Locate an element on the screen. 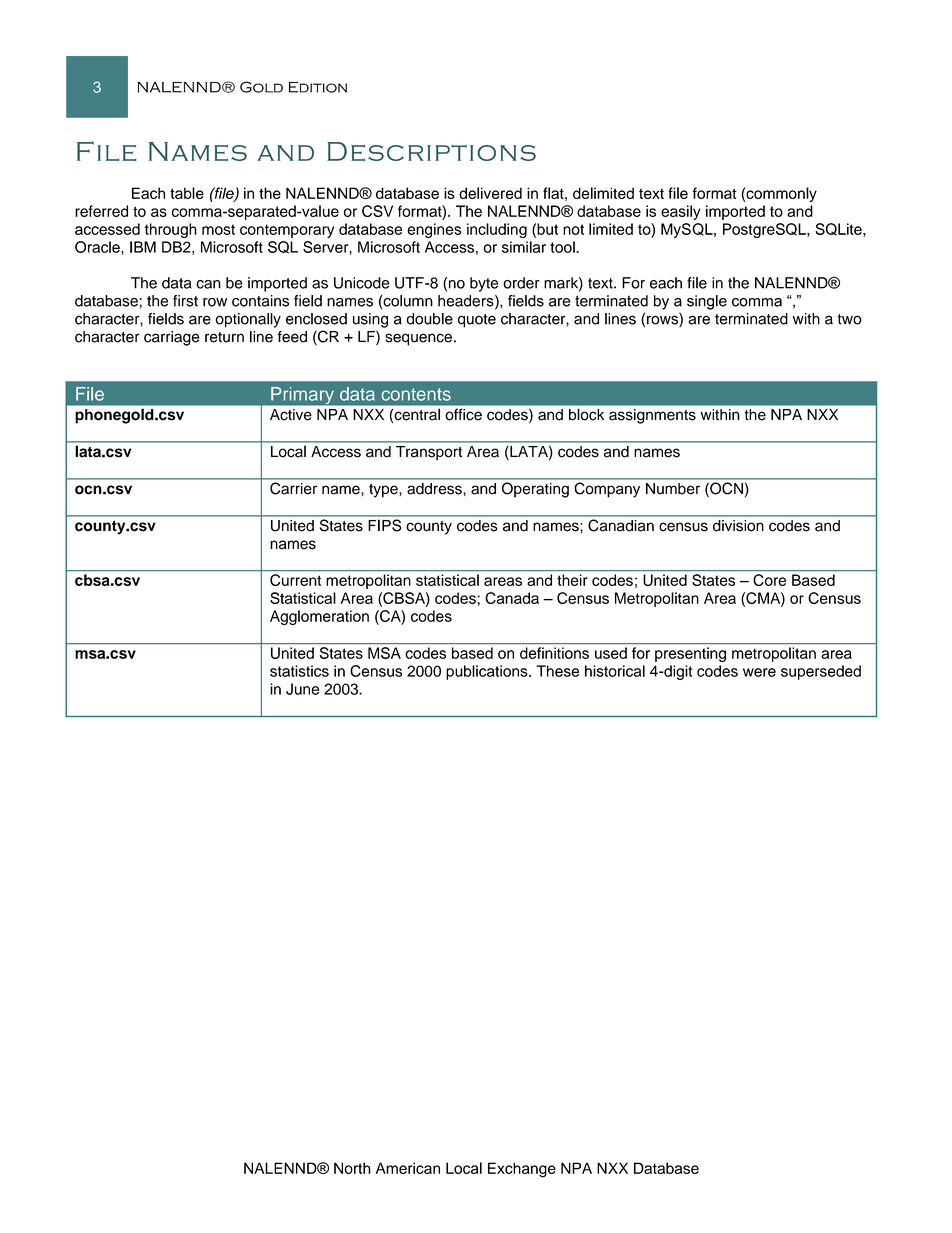  Descriptions is located at coordinates (431, 151).
